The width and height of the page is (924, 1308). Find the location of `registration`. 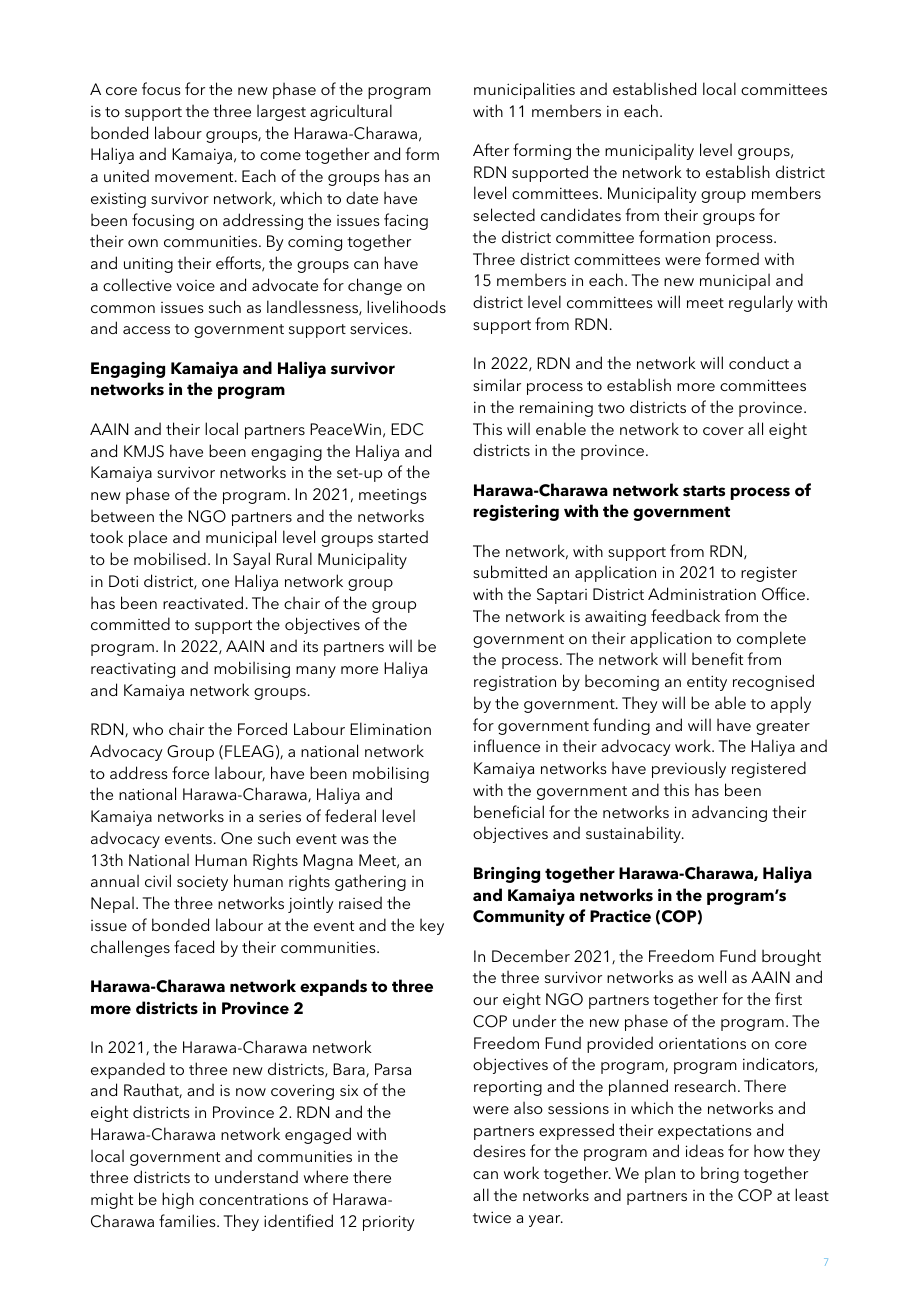

registration is located at coordinates (515, 683).
